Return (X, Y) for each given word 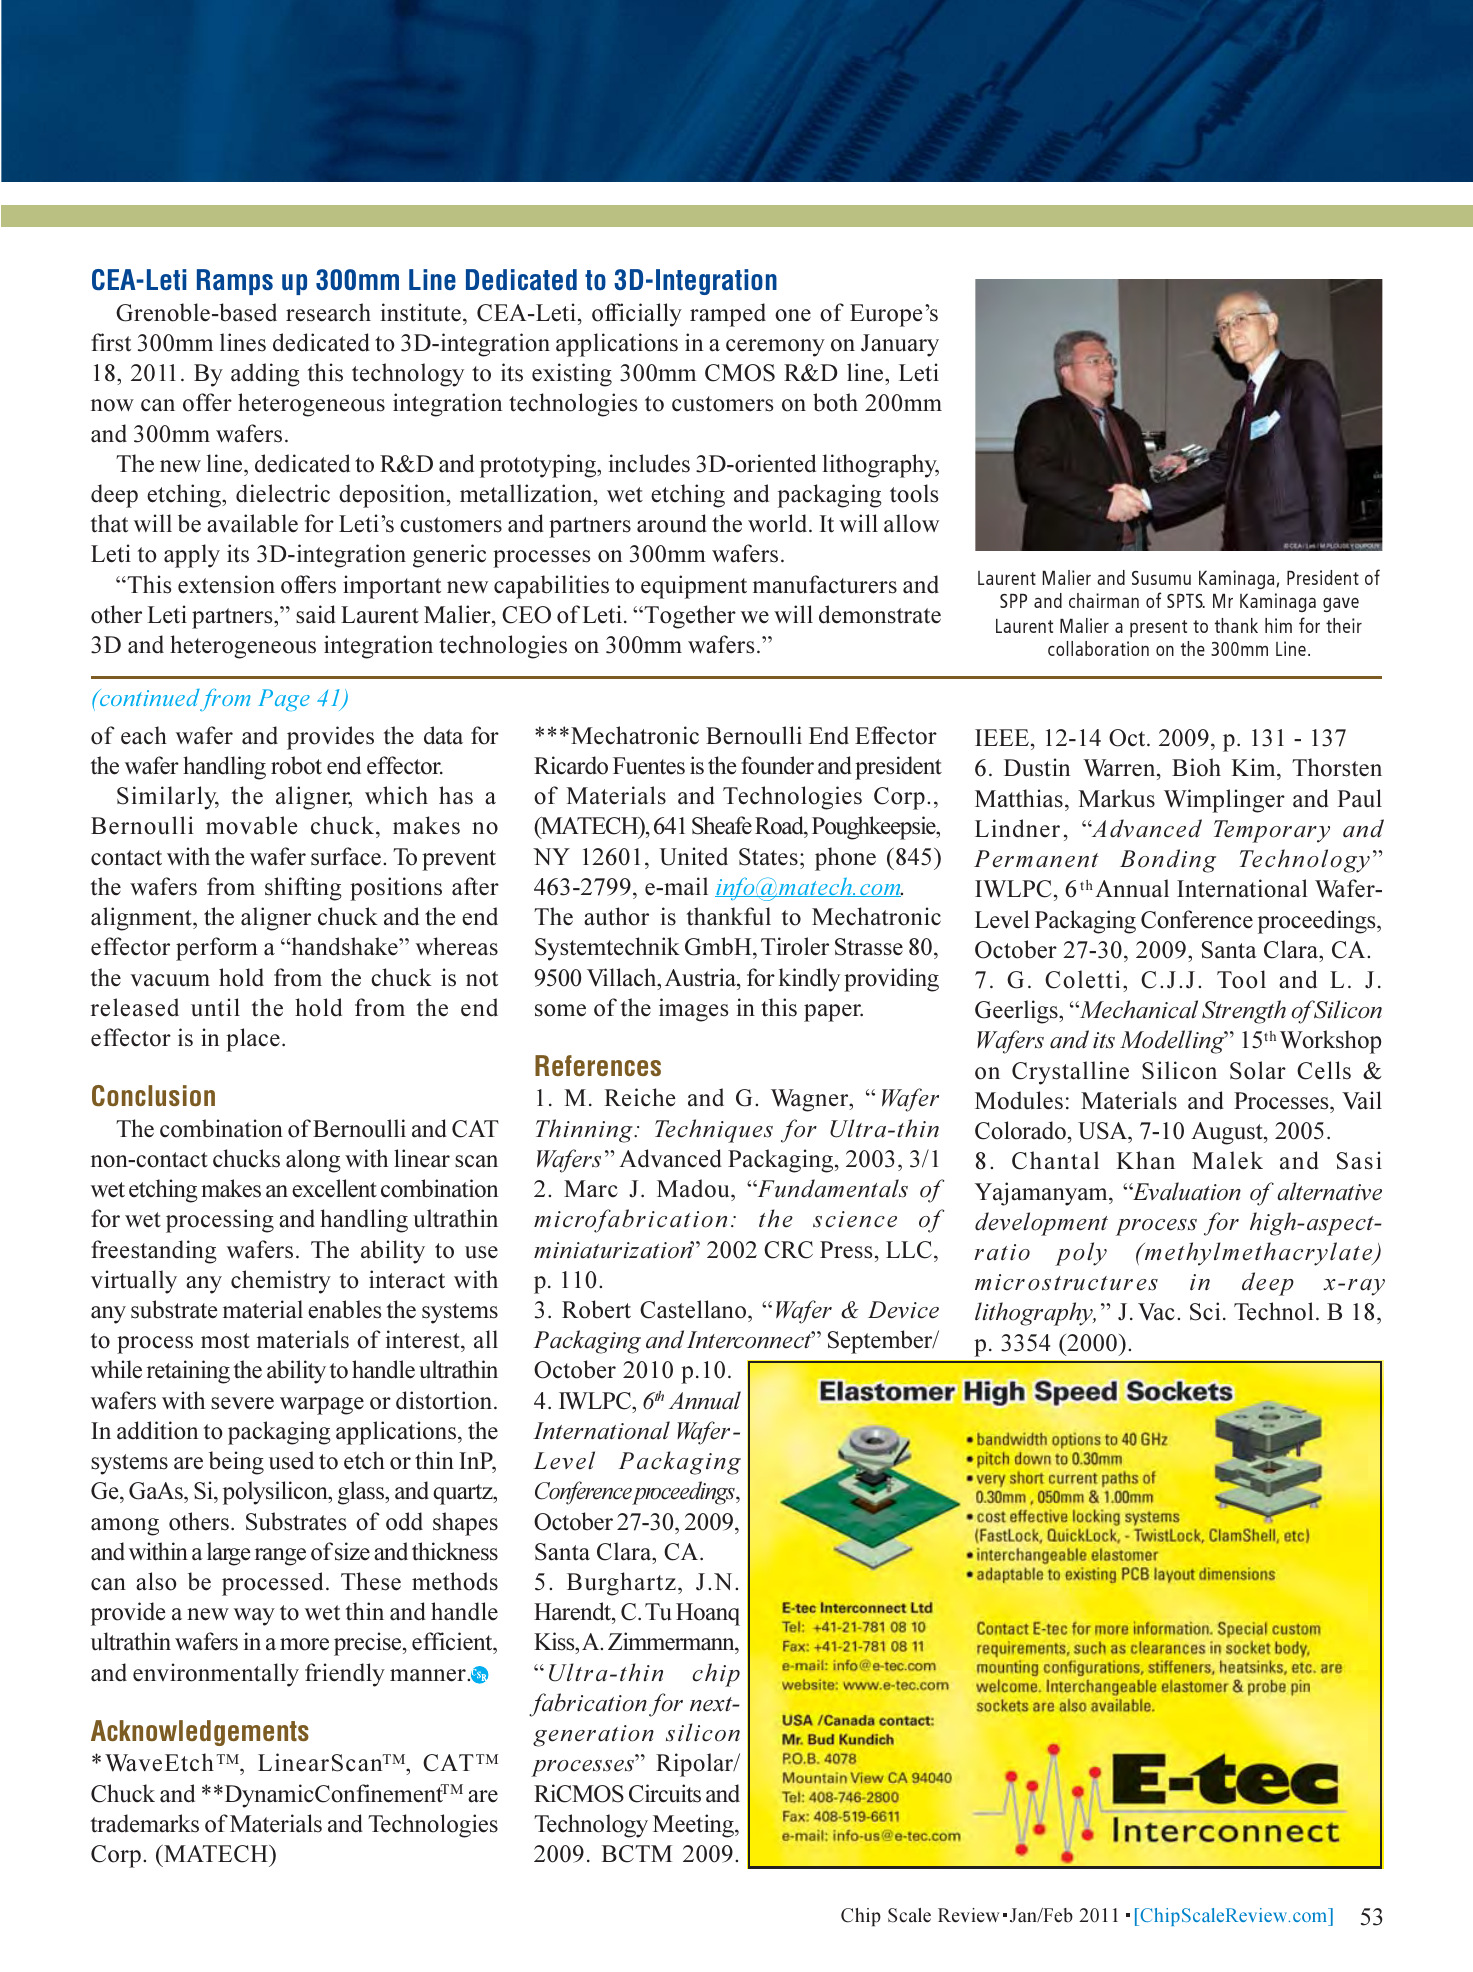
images (693, 1010)
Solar (1258, 1070)
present (1158, 629)
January (900, 345)
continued (148, 697)
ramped (728, 315)
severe (242, 1403)
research (328, 312)
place (253, 1040)
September (881, 1342)
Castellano (694, 1309)
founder (777, 765)
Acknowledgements (200, 1733)
